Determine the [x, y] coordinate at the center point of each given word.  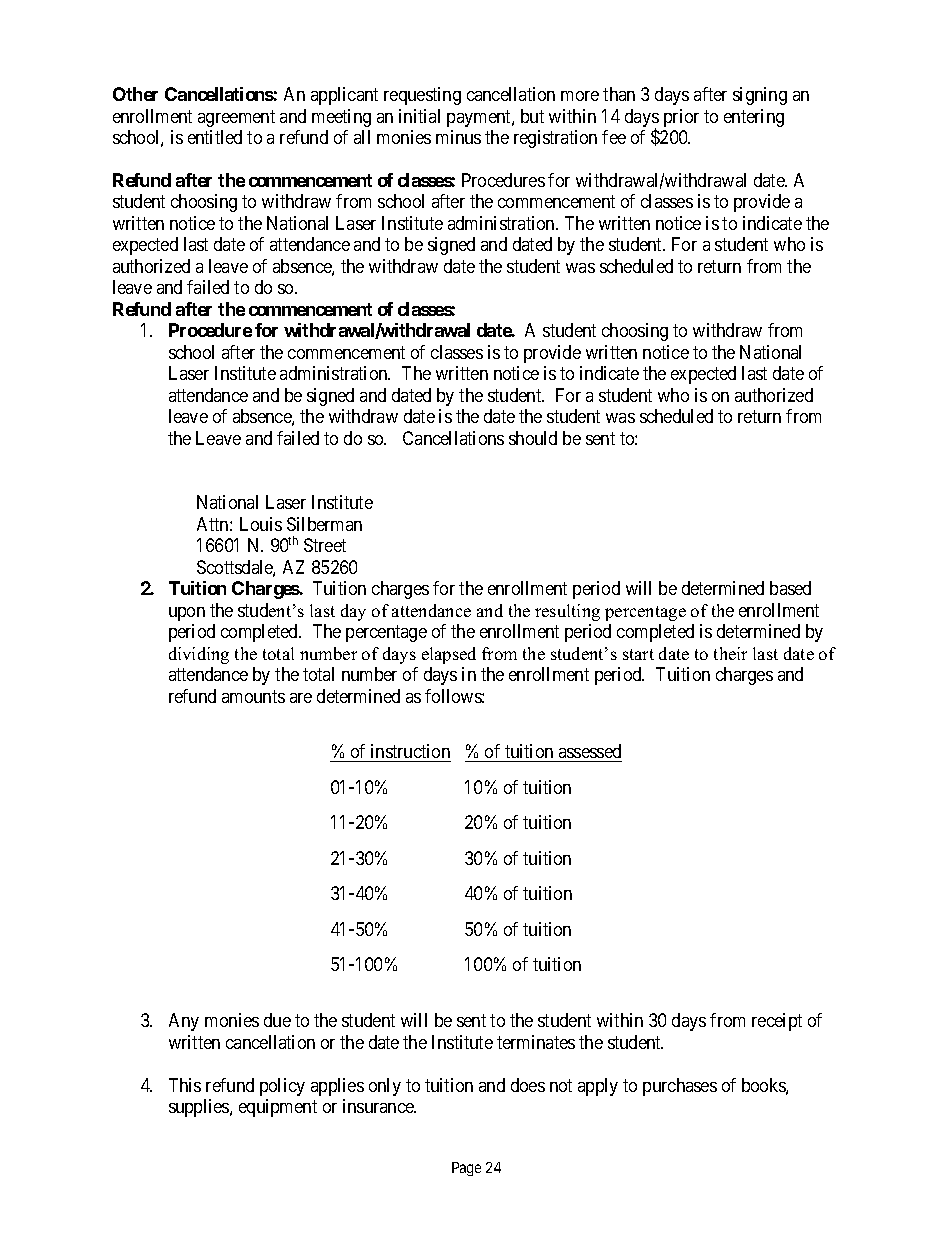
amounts [253, 696]
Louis [261, 524]
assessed [589, 753]
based [790, 588]
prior [681, 118]
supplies [200, 1108]
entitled [215, 137]
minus [458, 137]
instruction [410, 753]
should [533, 438]
